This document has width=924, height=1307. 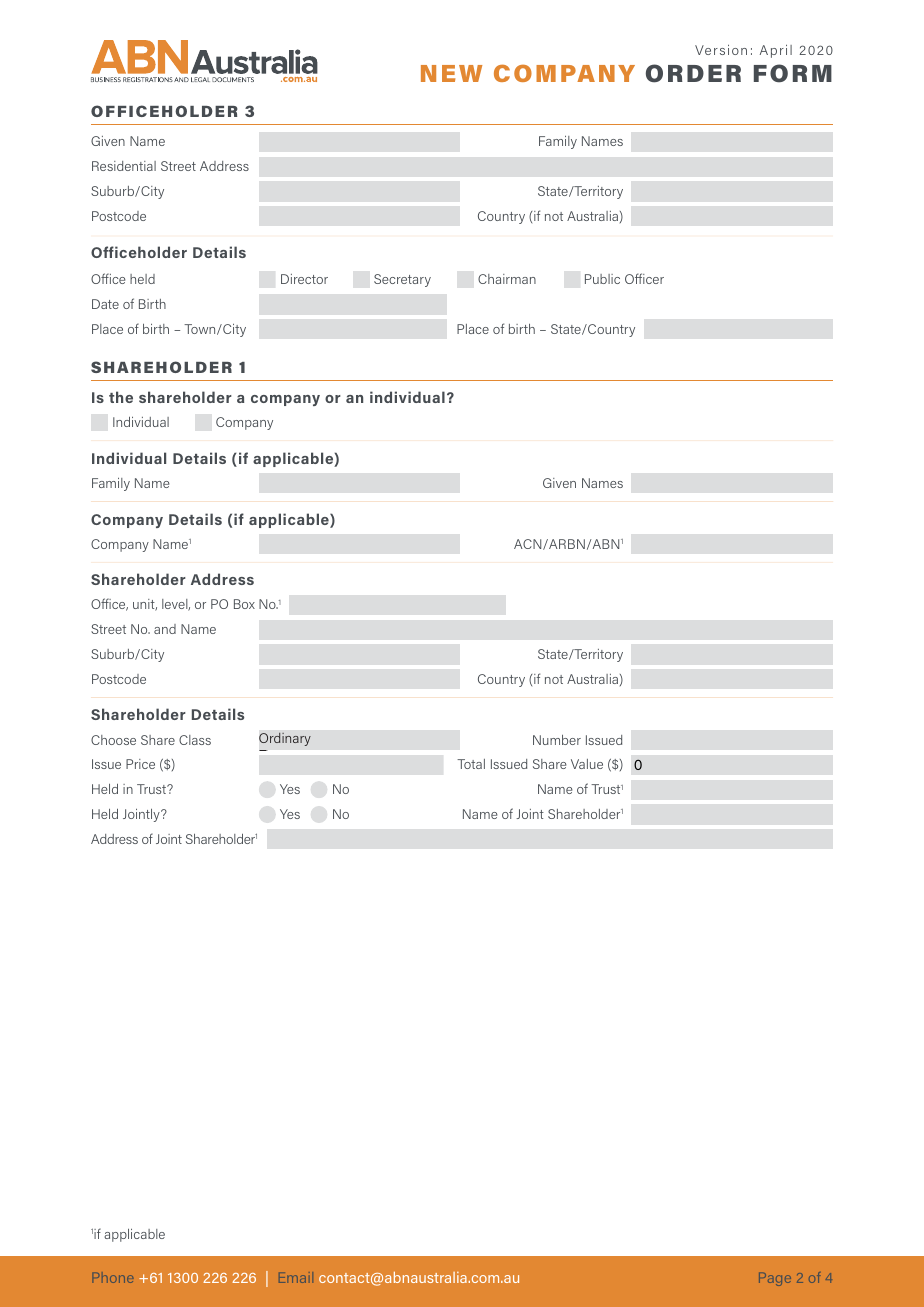 I want to click on Page, so click(x=775, y=1279).
